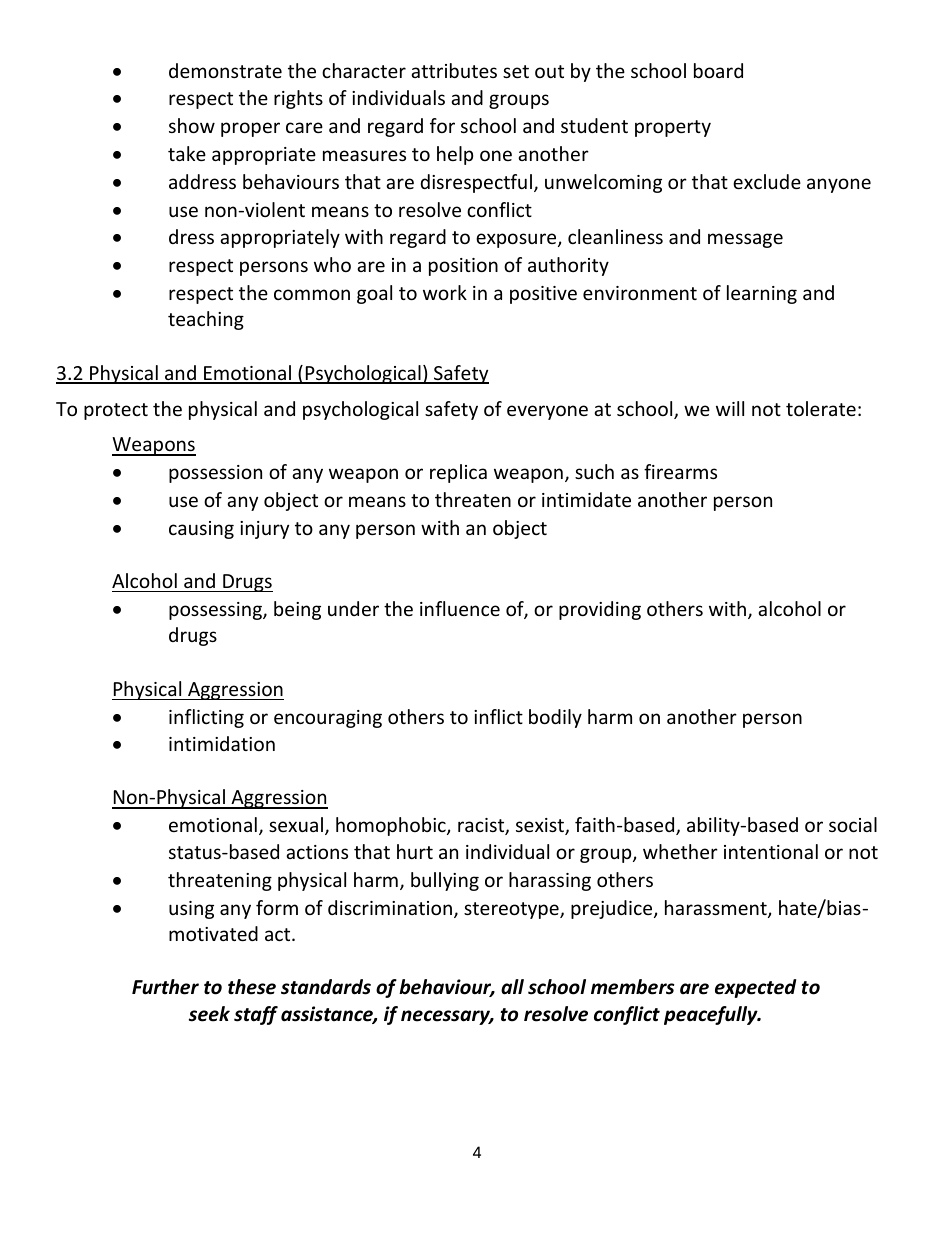 The image size is (952, 1233). Describe the element at coordinates (771, 851) in the page. I see `intentional` at that location.
